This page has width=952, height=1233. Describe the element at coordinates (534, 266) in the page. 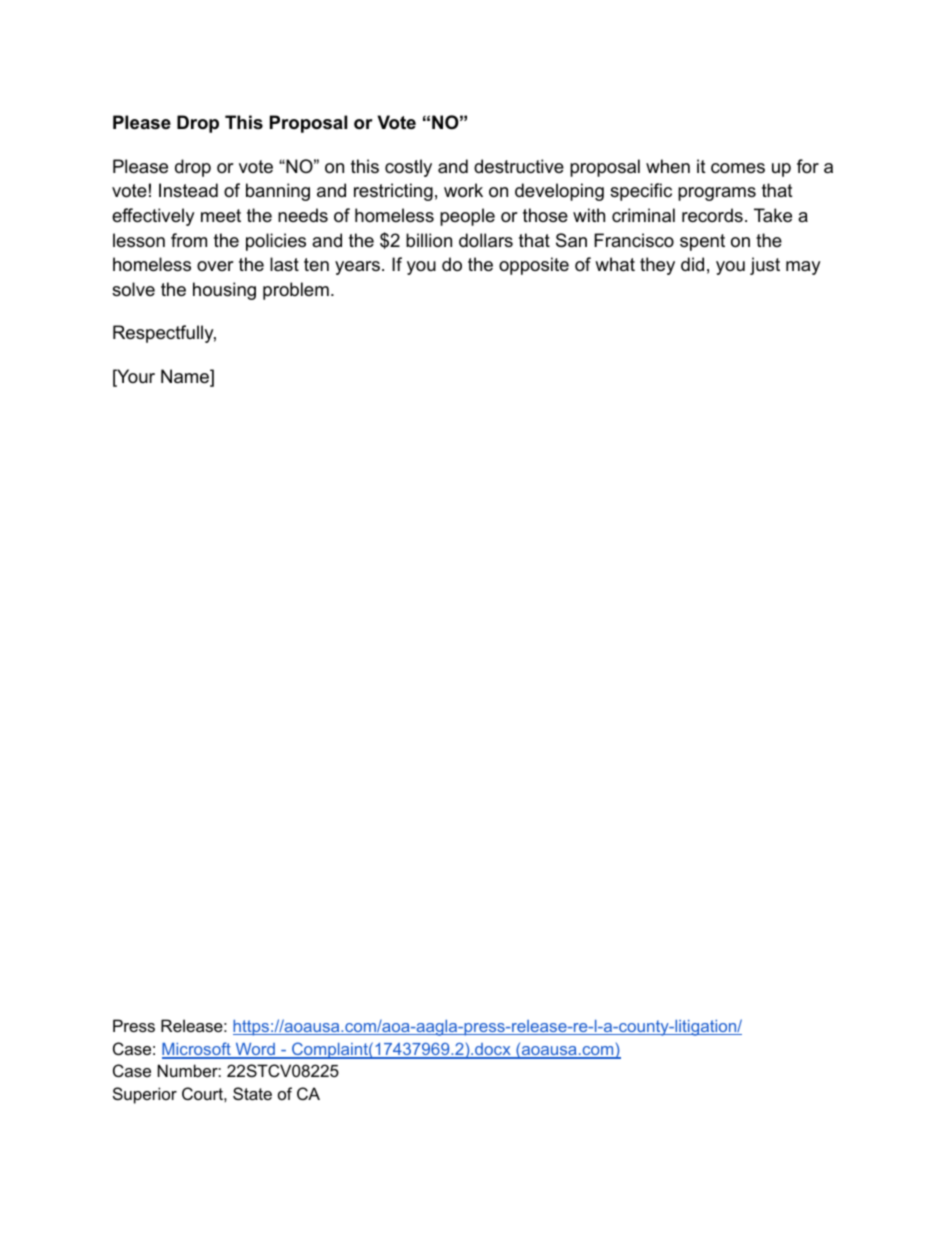

I see `opposite` at that location.
